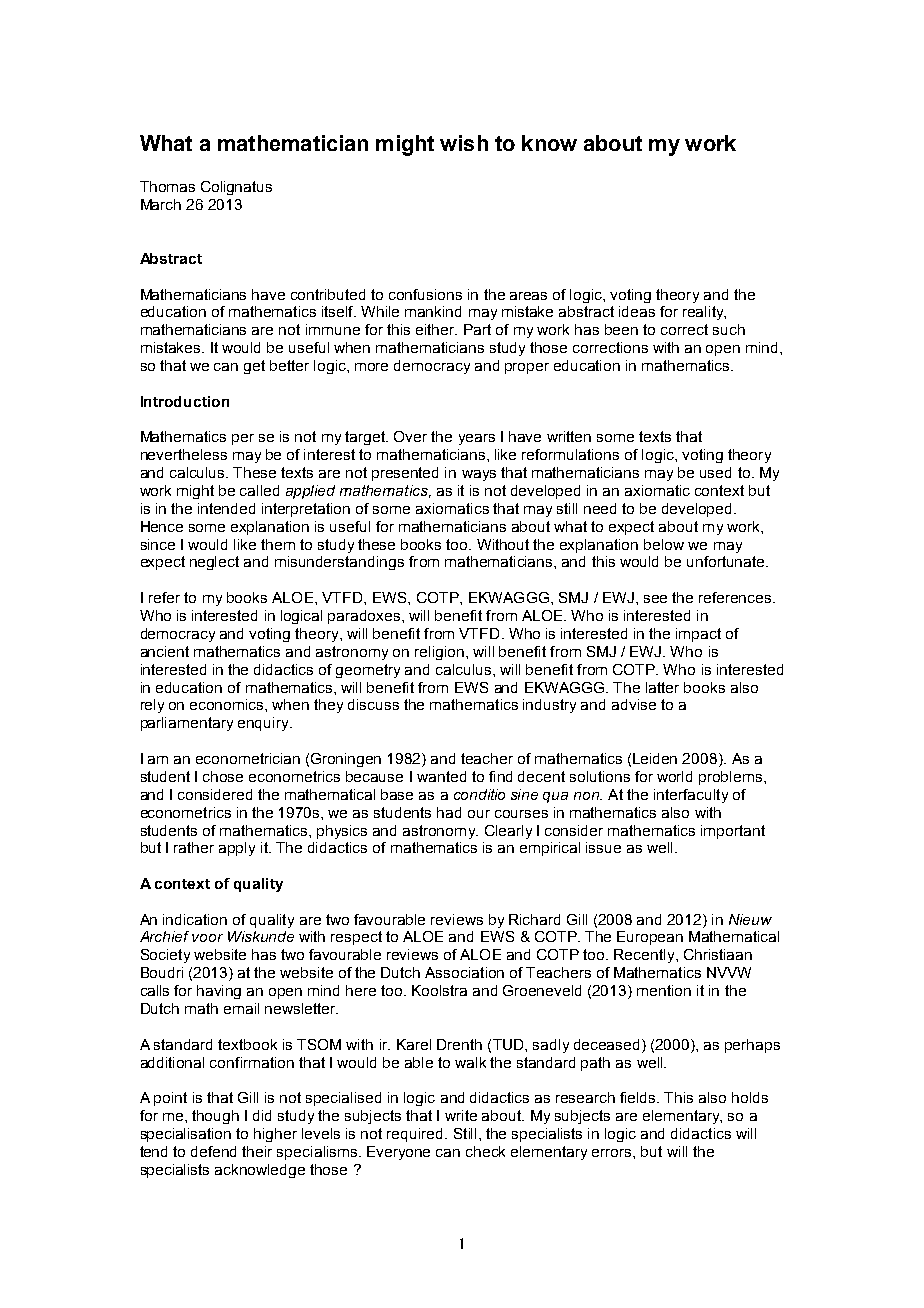 This image has height=1308, width=924. I want to click on ideas, so click(637, 311).
